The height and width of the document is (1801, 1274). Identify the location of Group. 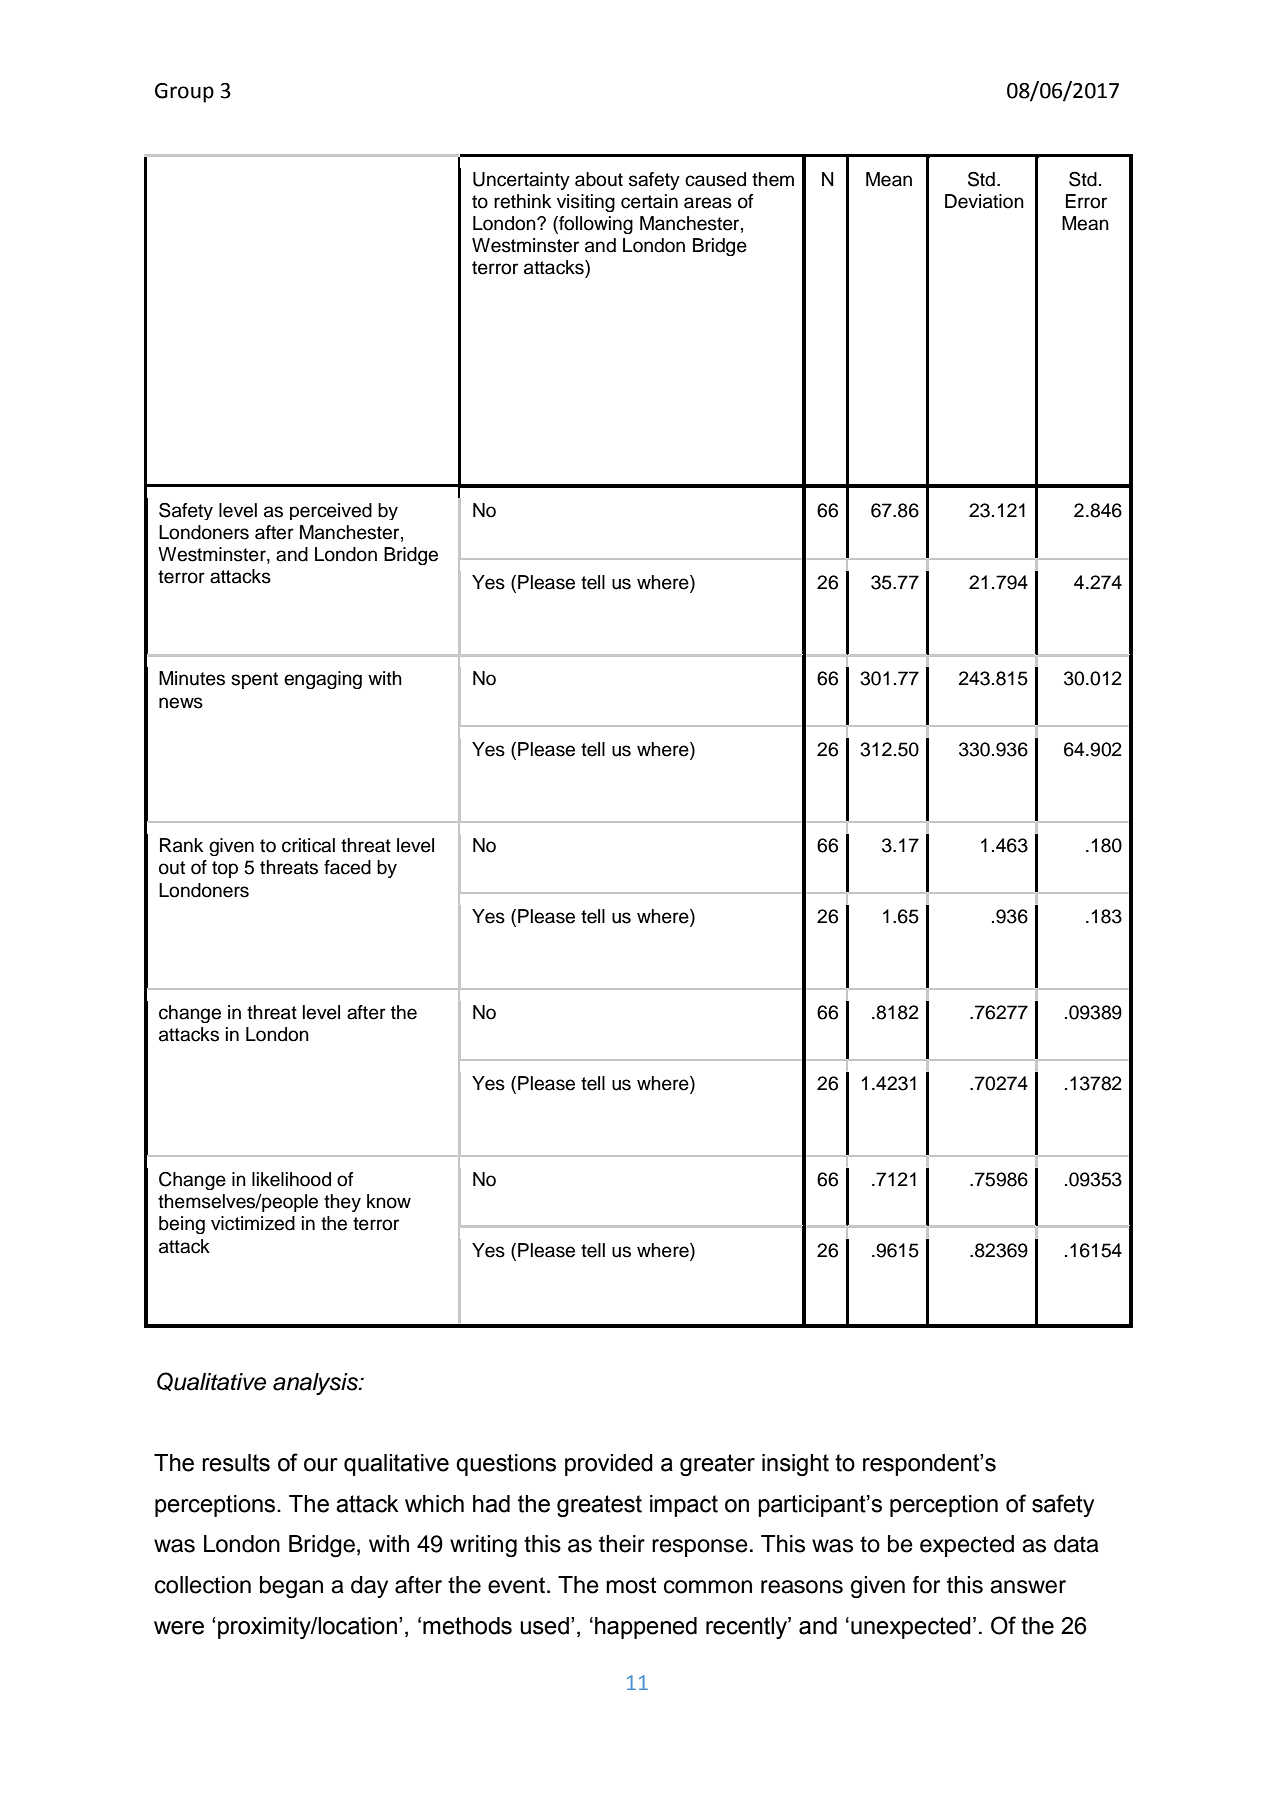
(184, 93).
